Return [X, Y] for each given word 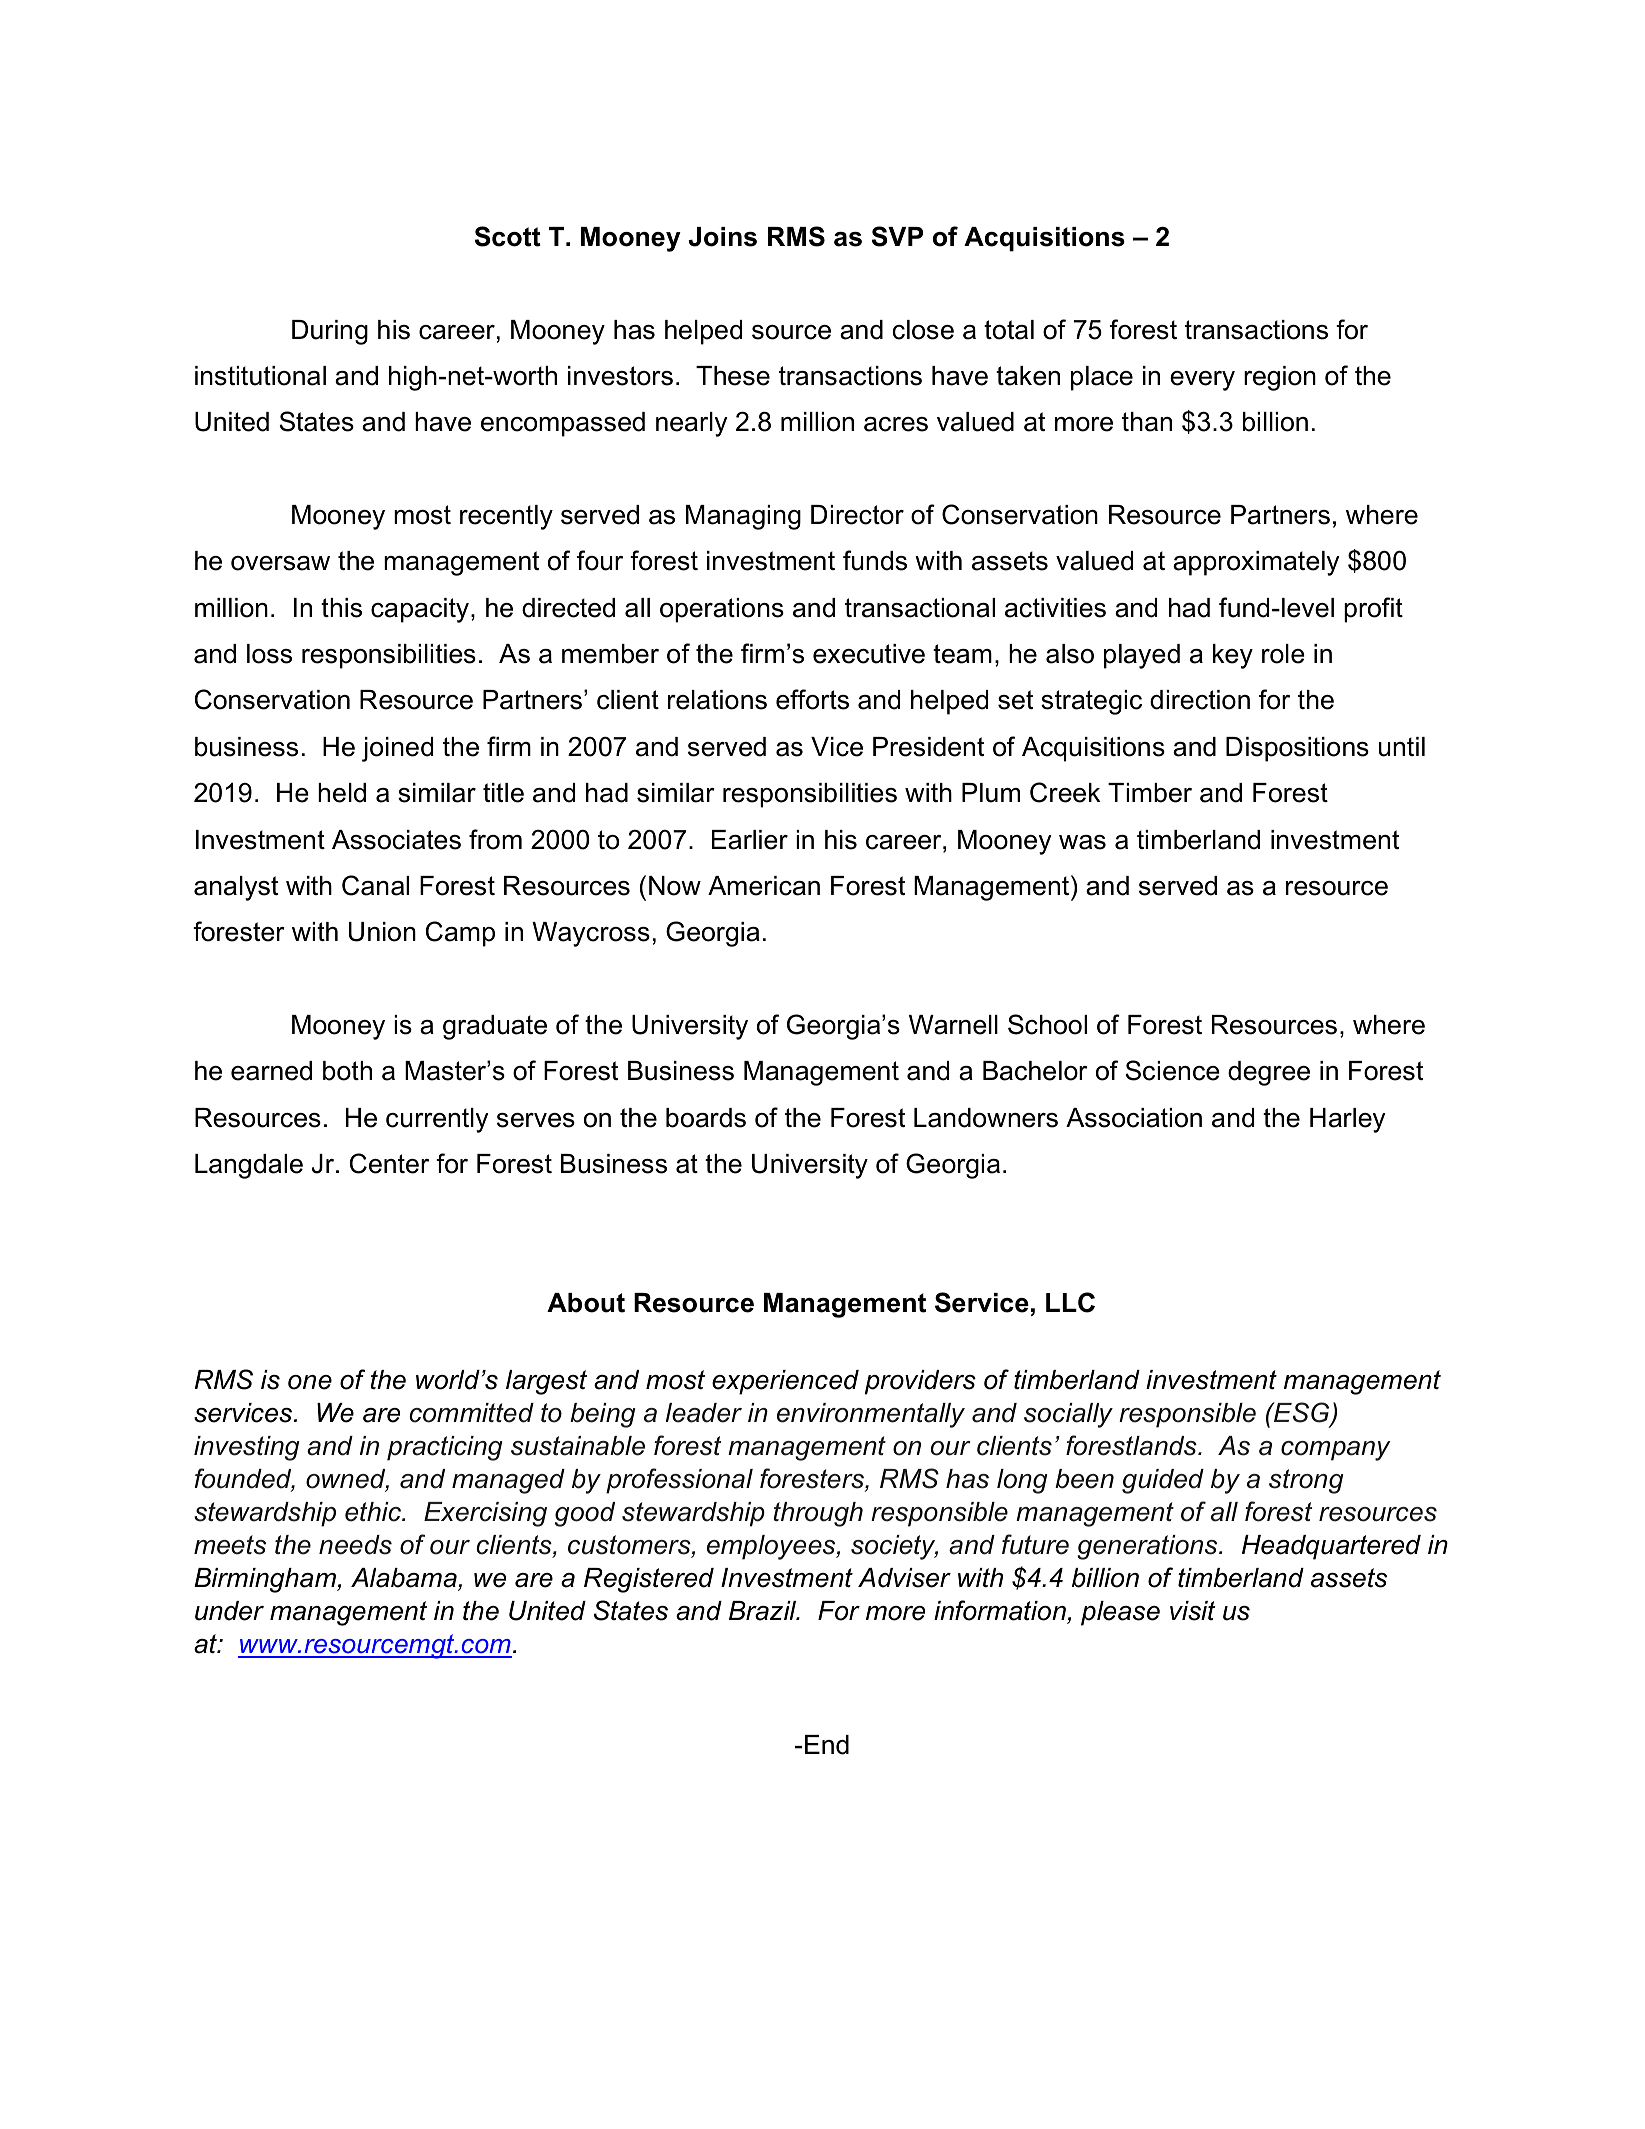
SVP [897, 236]
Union [382, 932]
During [330, 332]
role [1283, 654]
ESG [1302, 1414]
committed [471, 1413]
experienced [785, 1382]
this [341, 608]
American [764, 886]
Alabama [405, 1579]
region [1280, 378]
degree [1269, 1073]
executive [869, 654]
